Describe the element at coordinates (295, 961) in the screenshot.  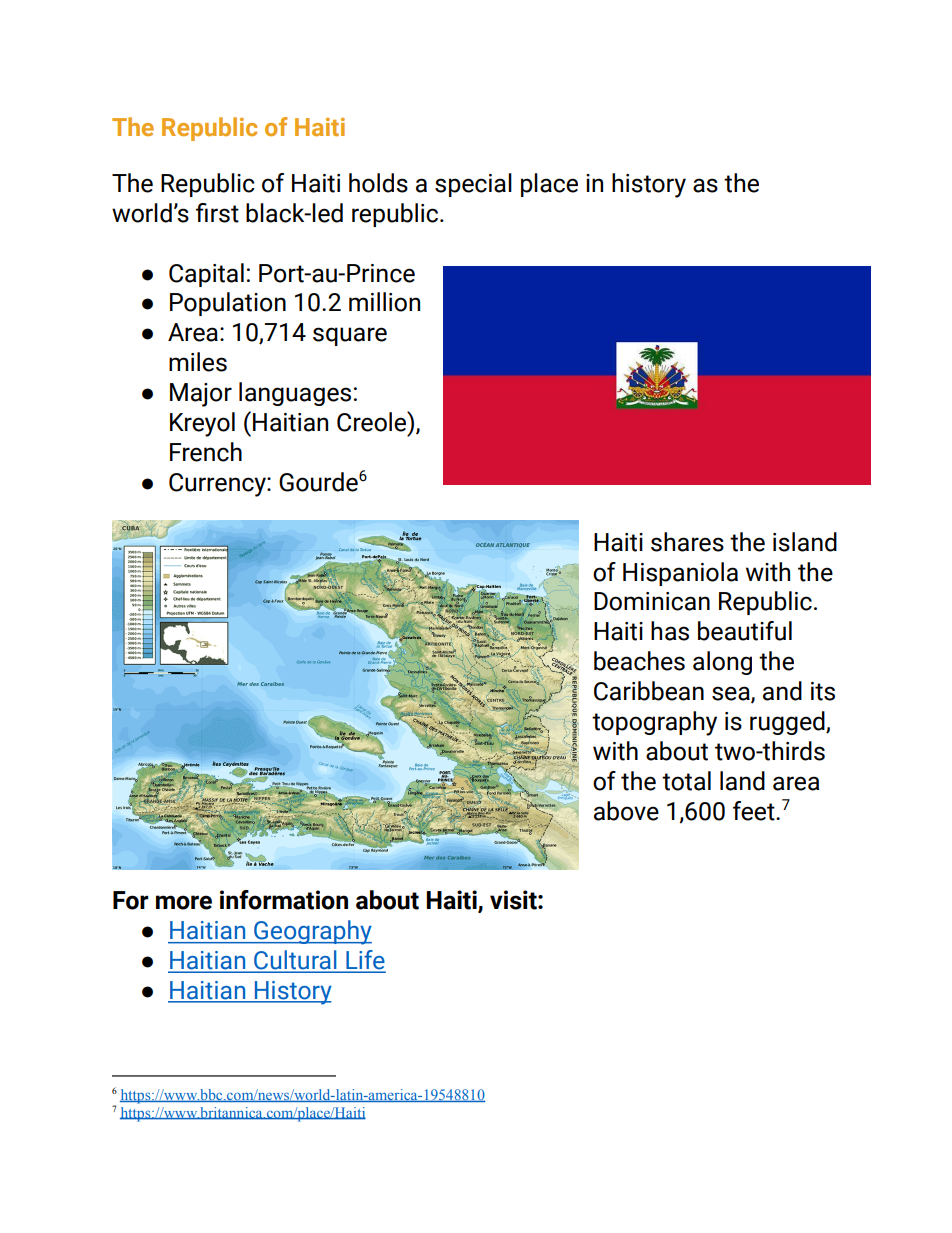
I see `Cultural` at that location.
